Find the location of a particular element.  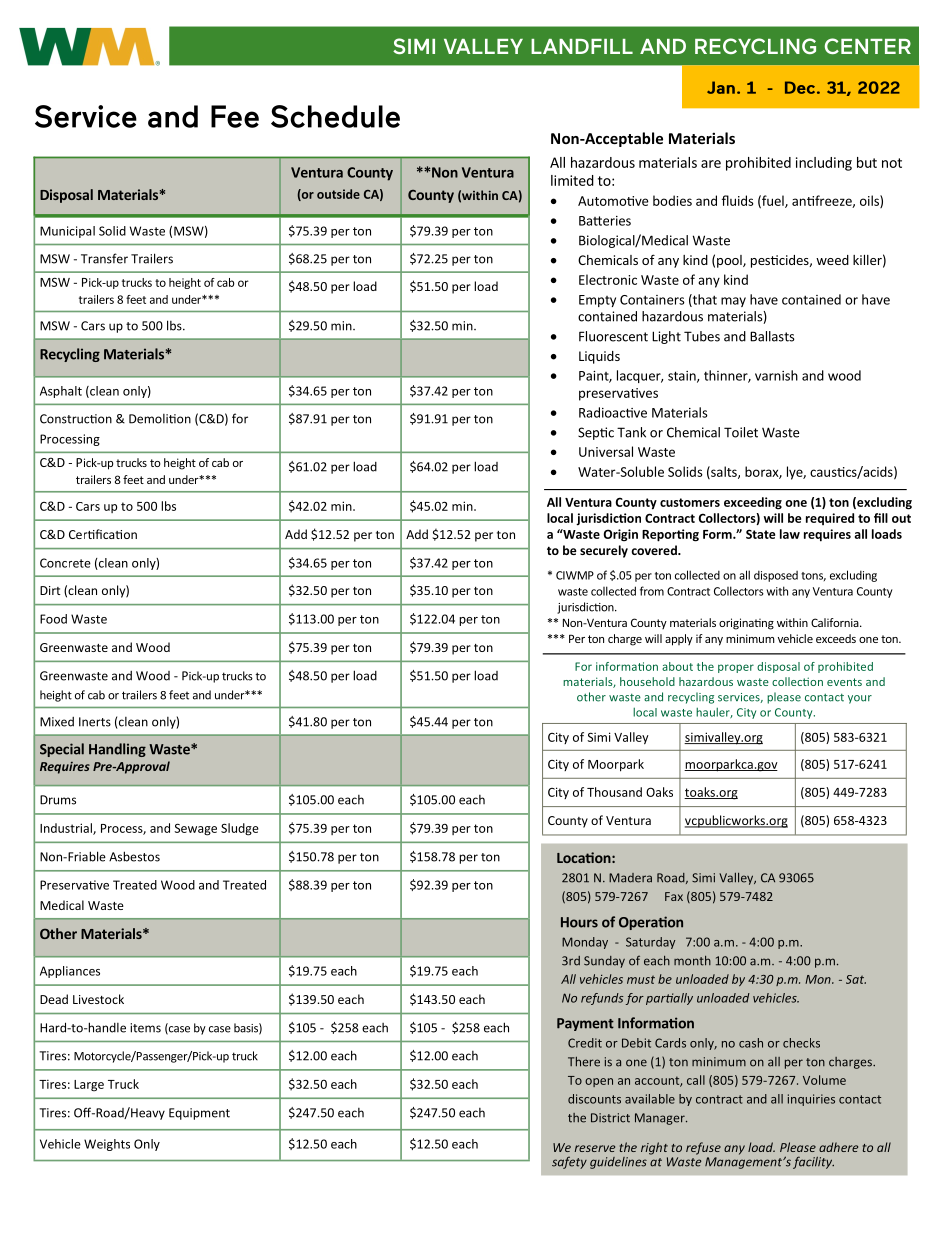

limited is located at coordinates (572, 180).
